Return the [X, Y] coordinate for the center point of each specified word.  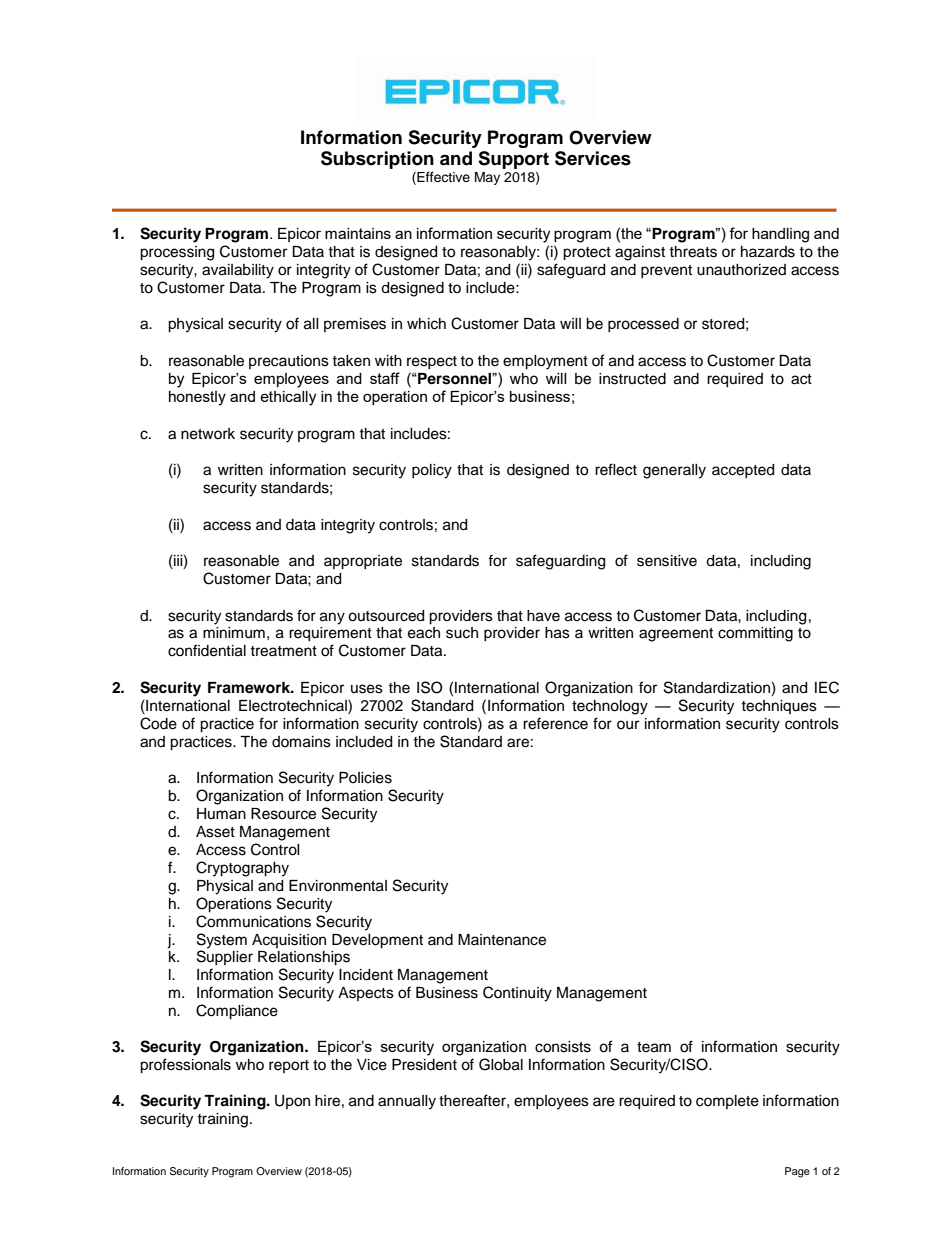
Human [221, 814]
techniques [779, 707]
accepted [743, 471]
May [487, 178]
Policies [365, 778]
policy [432, 471]
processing [177, 253]
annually [407, 1102]
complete [727, 1102]
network [208, 434]
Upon [292, 1102]
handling [780, 235]
